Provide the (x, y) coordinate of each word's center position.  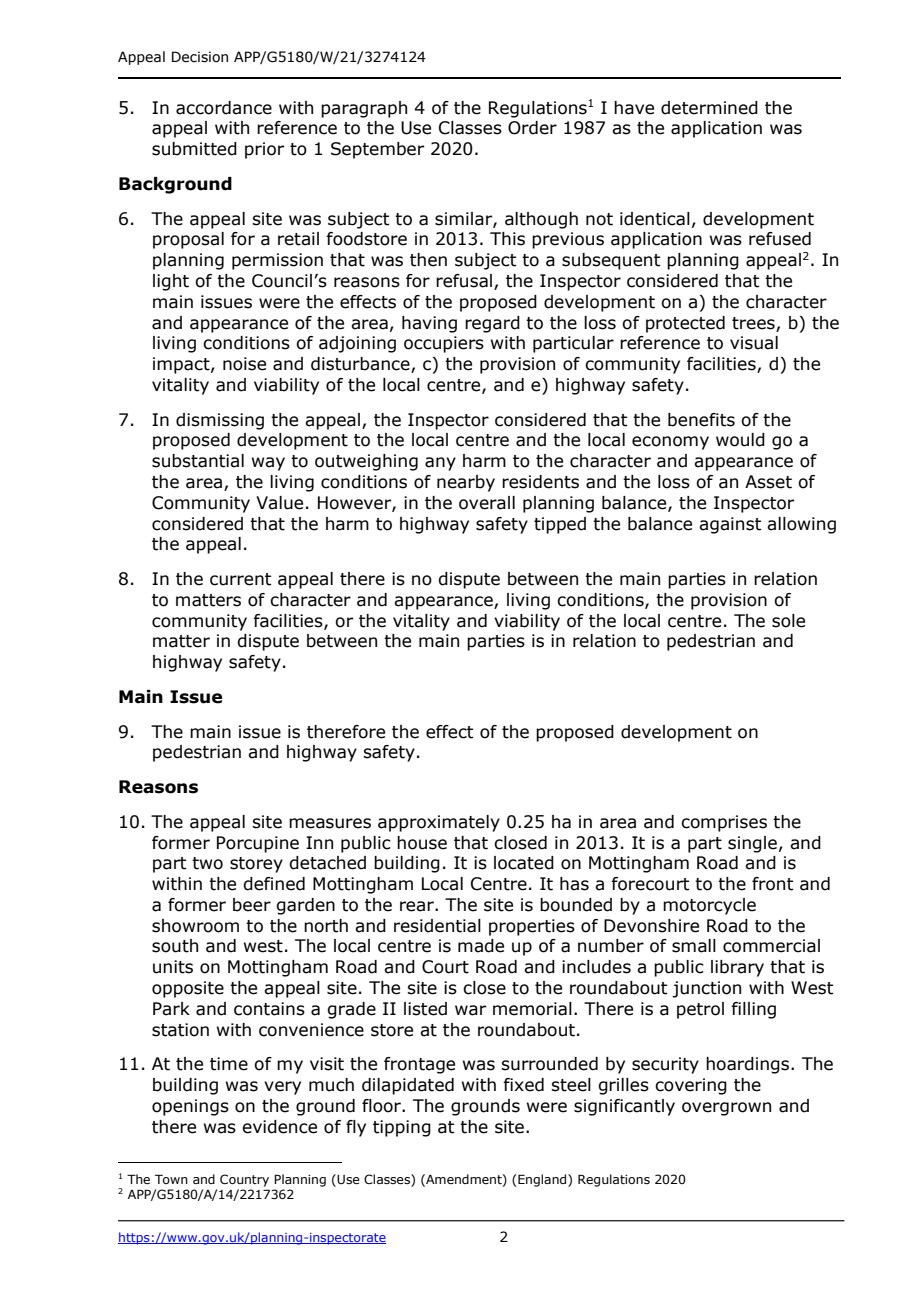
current (241, 579)
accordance (224, 108)
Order (532, 128)
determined (709, 108)
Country (244, 1180)
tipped (560, 525)
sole (788, 621)
